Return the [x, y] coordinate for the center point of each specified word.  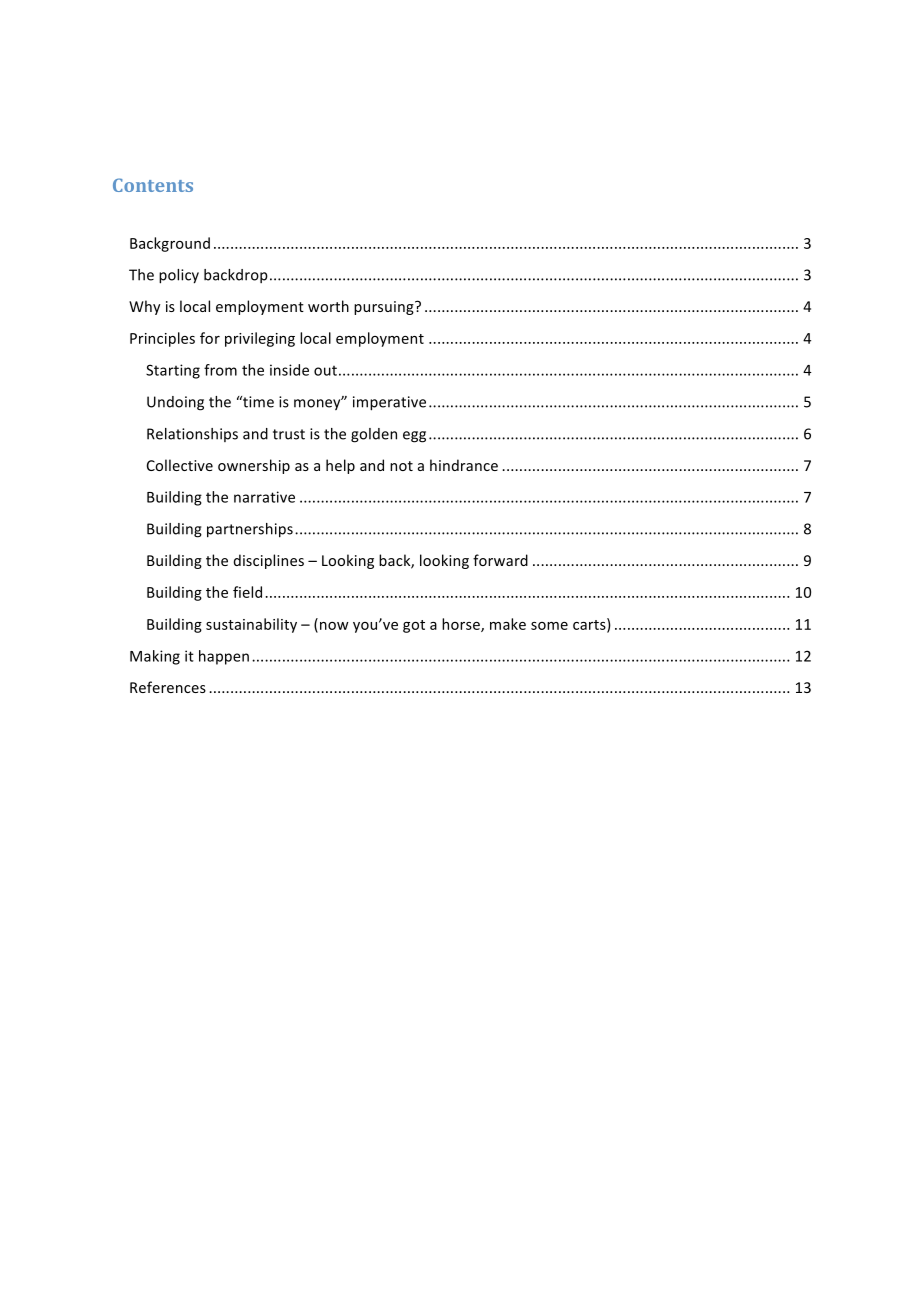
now [334, 626]
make [508, 624]
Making [155, 657]
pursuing [385, 308]
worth [328, 306]
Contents [153, 185]
